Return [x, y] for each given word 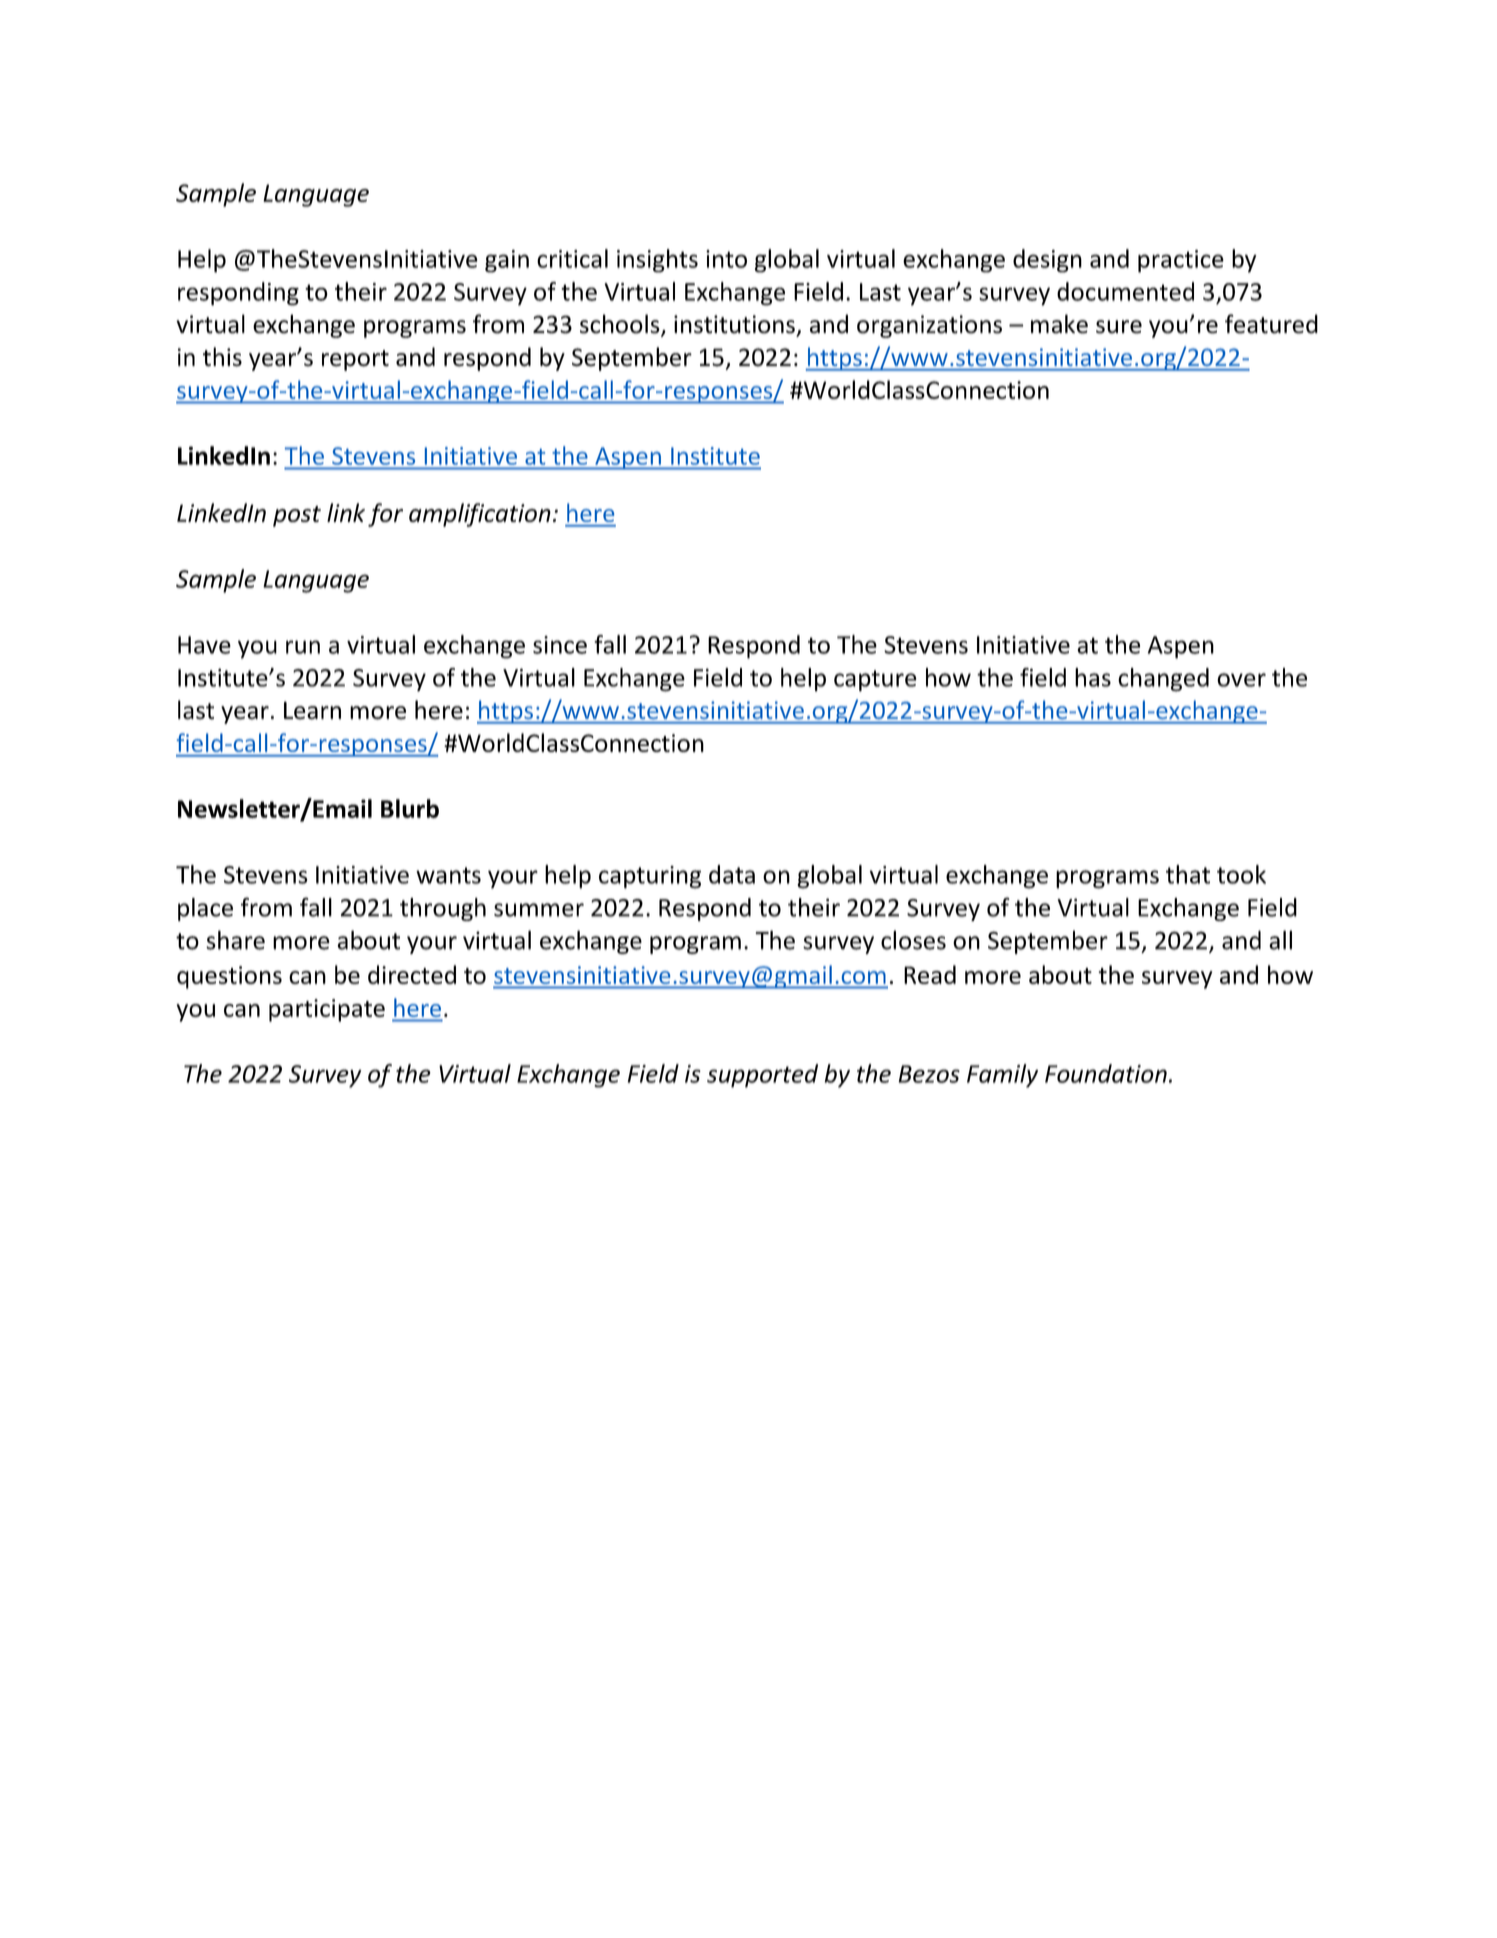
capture [875, 681]
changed [1163, 680]
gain [507, 261]
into [726, 259]
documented [1125, 291]
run [303, 647]
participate [327, 1010]
